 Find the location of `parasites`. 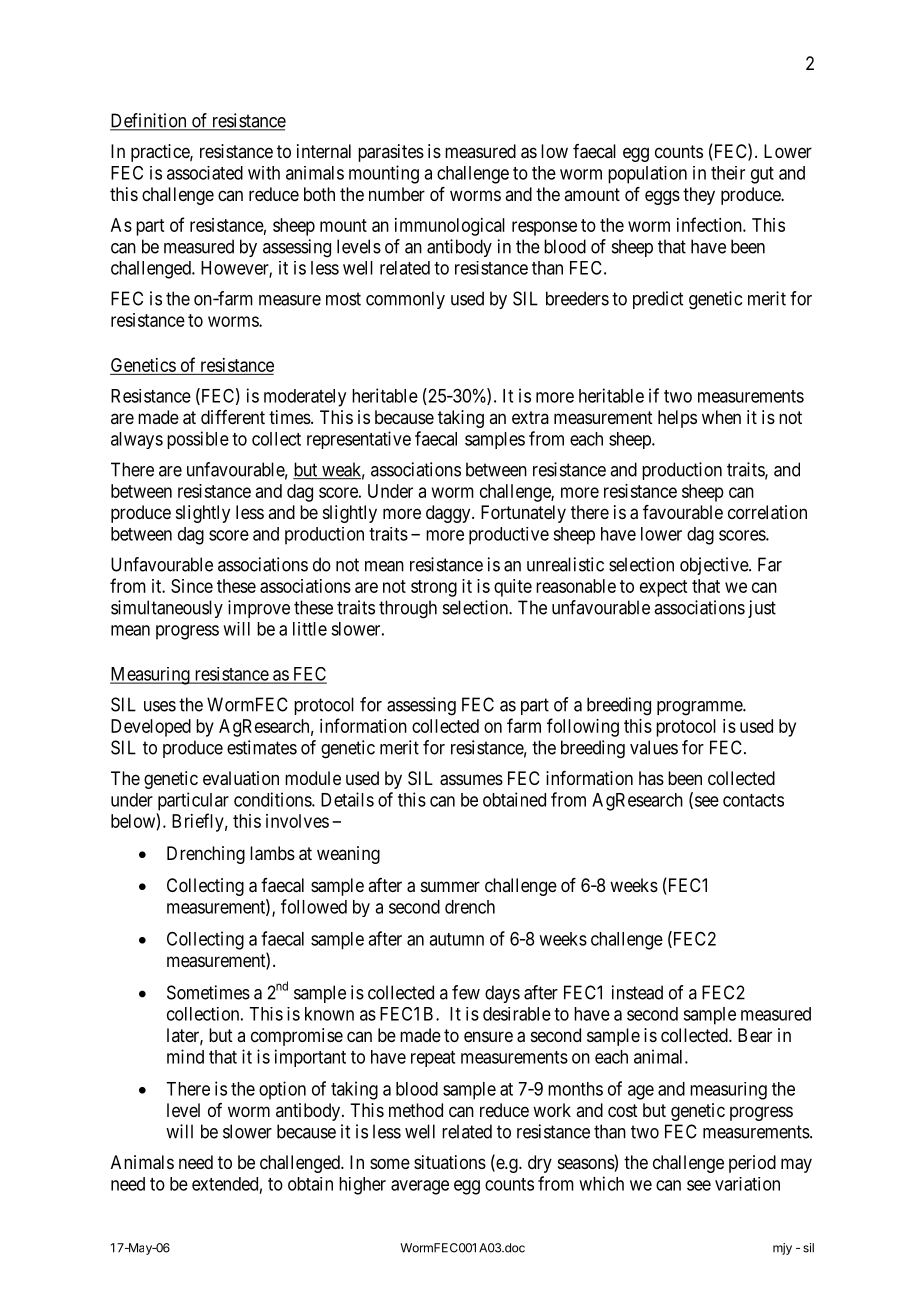

parasites is located at coordinates (391, 153).
